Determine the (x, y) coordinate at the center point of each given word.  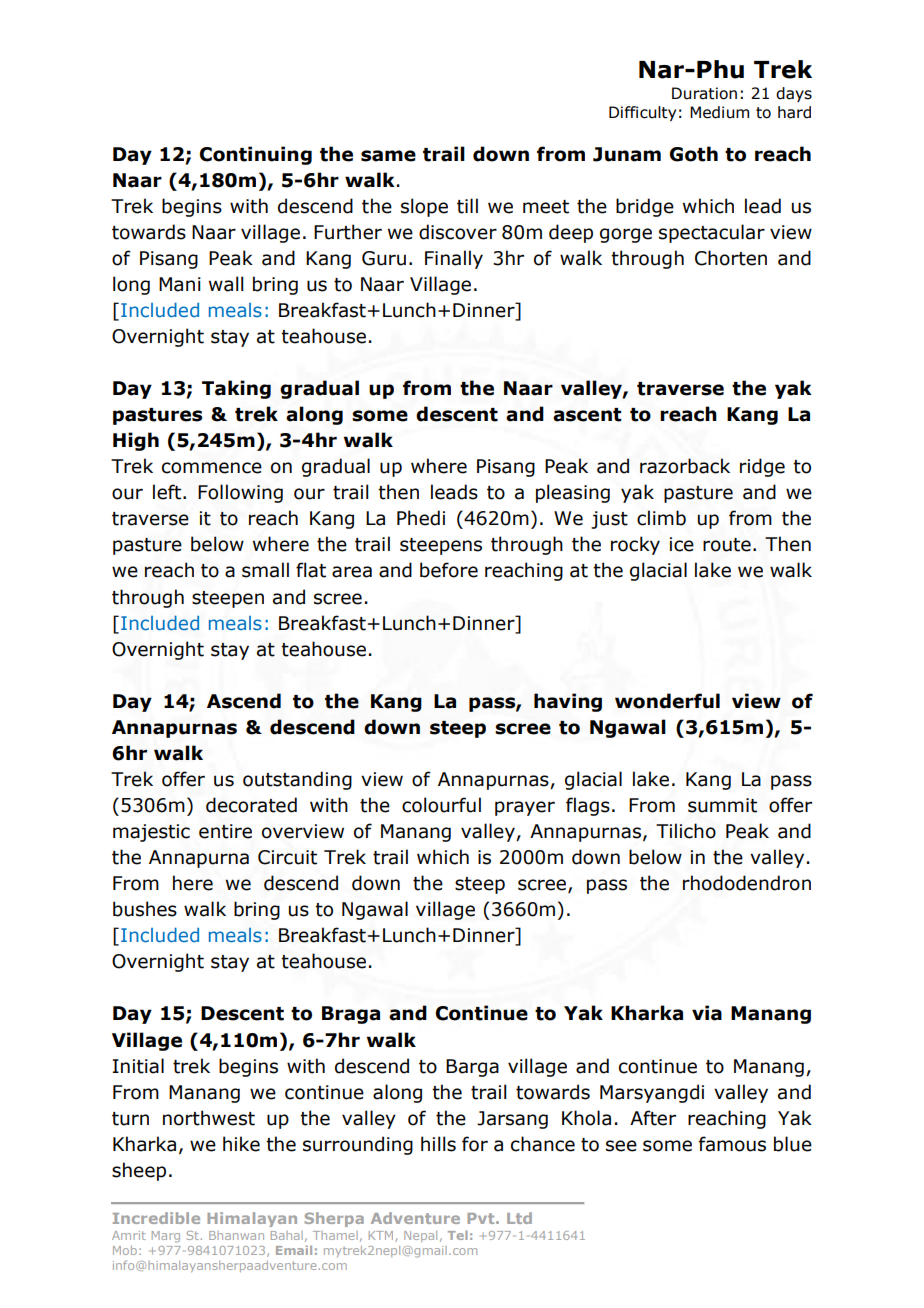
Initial (138, 1066)
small (265, 570)
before (449, 570)
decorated (251, 805)
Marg (166, 1237)
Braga (351, 1015)
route (727, 545)
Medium (719, 112)
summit (722, 805)
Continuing (256, 155)
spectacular (712, 233)
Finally (454, 259)
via (707, 1013)
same (388, 156)
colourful (441, 805)
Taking (236, 389)
